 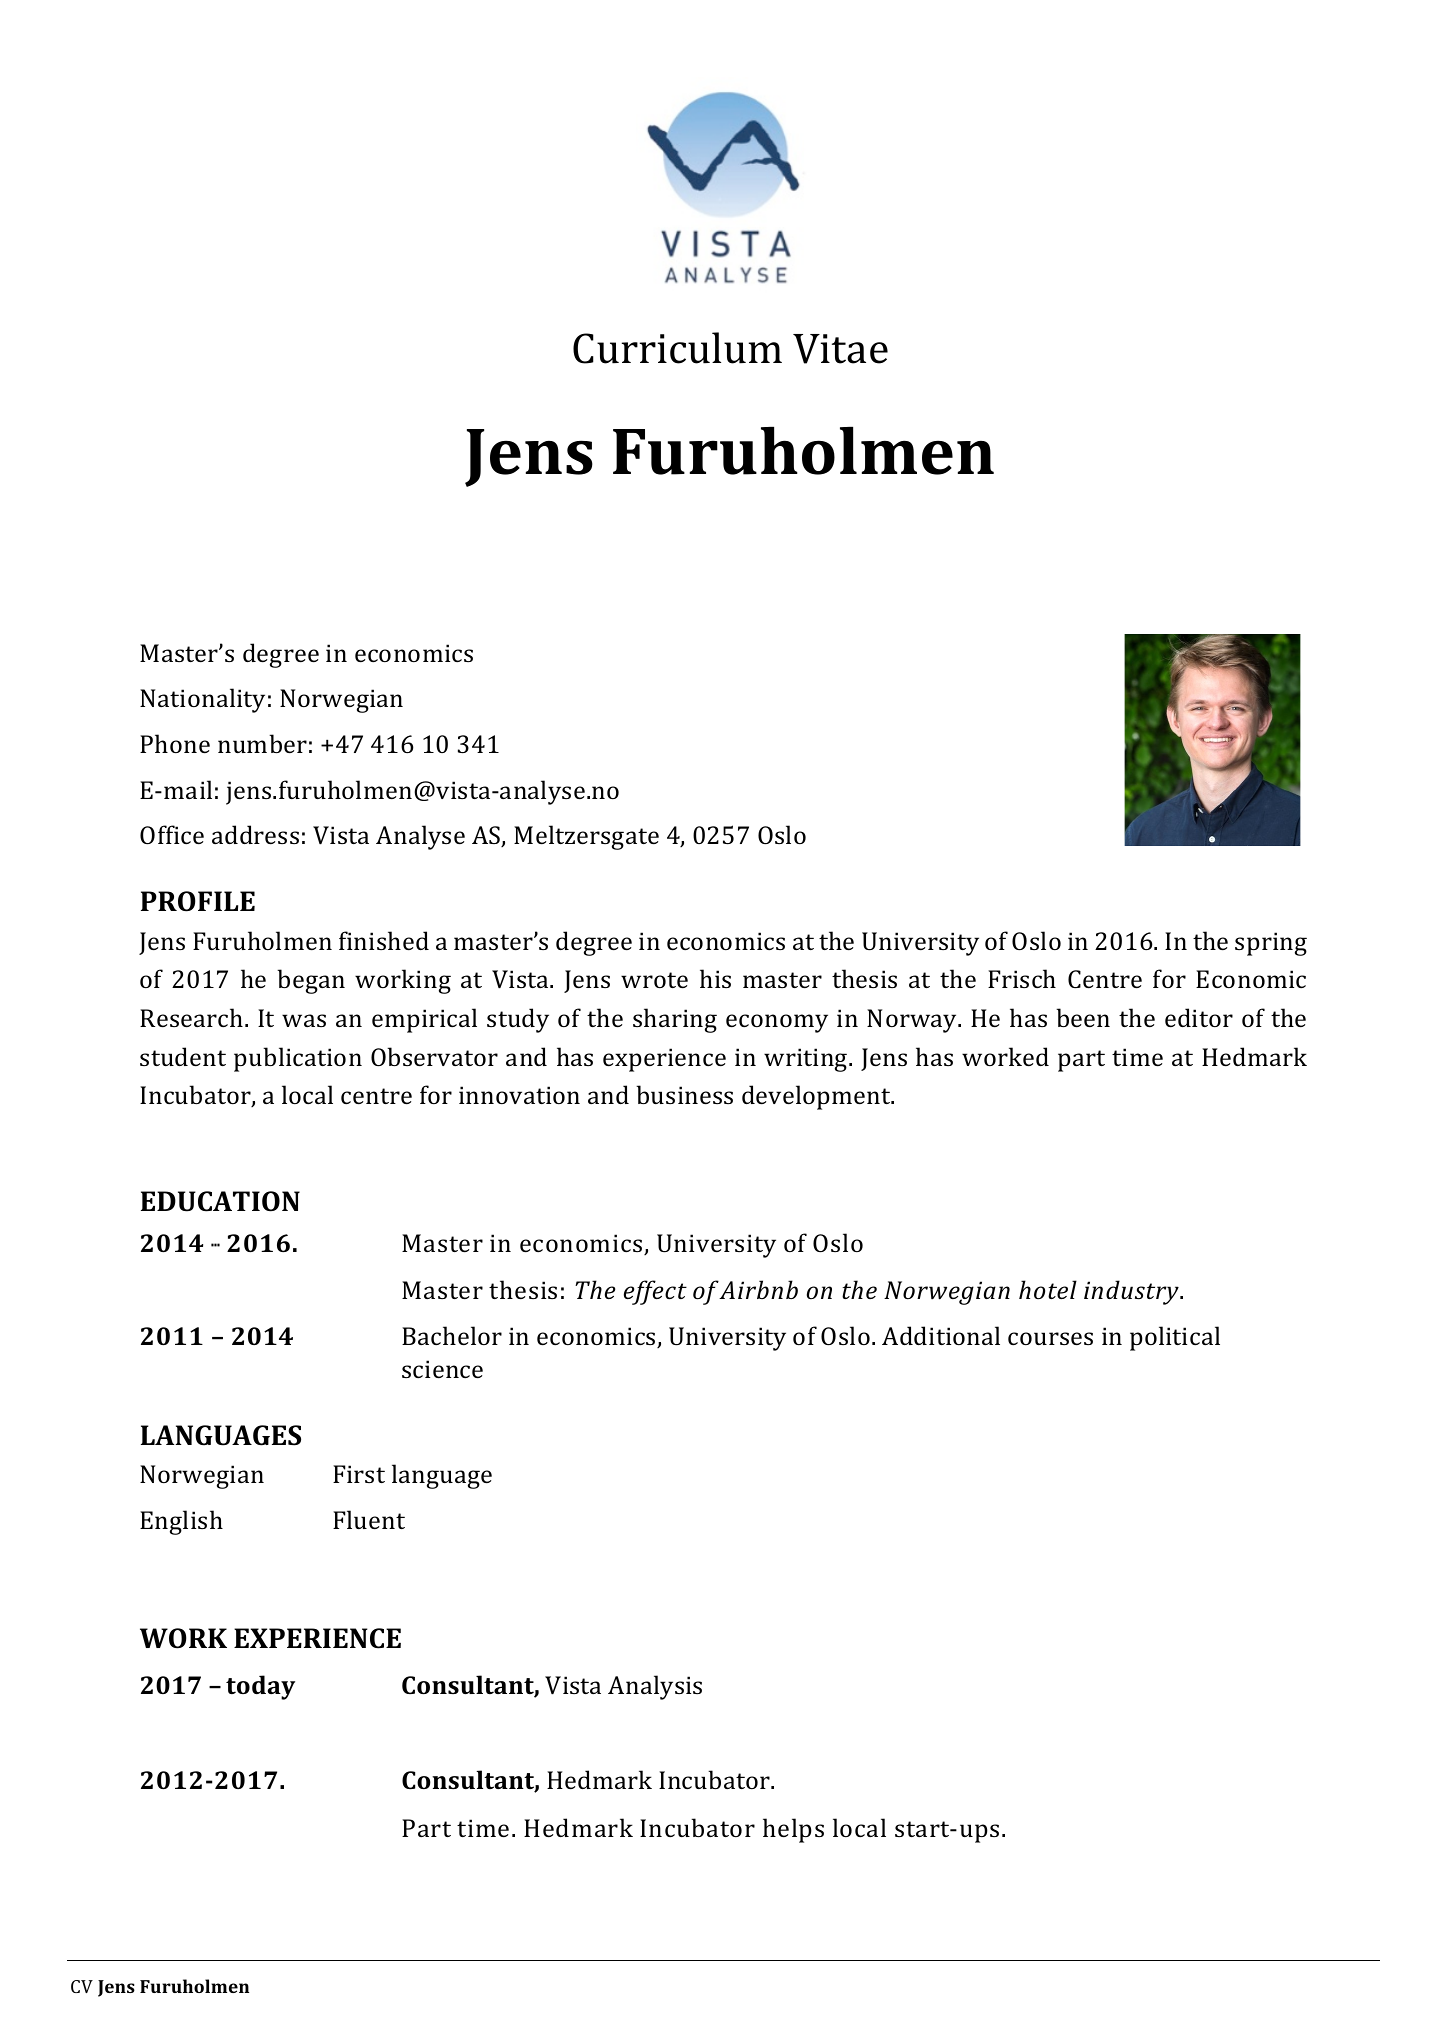 What do you see at coordinates (840, 349) in the image?
I see `Vitae` at bounding box center [840, 349].
